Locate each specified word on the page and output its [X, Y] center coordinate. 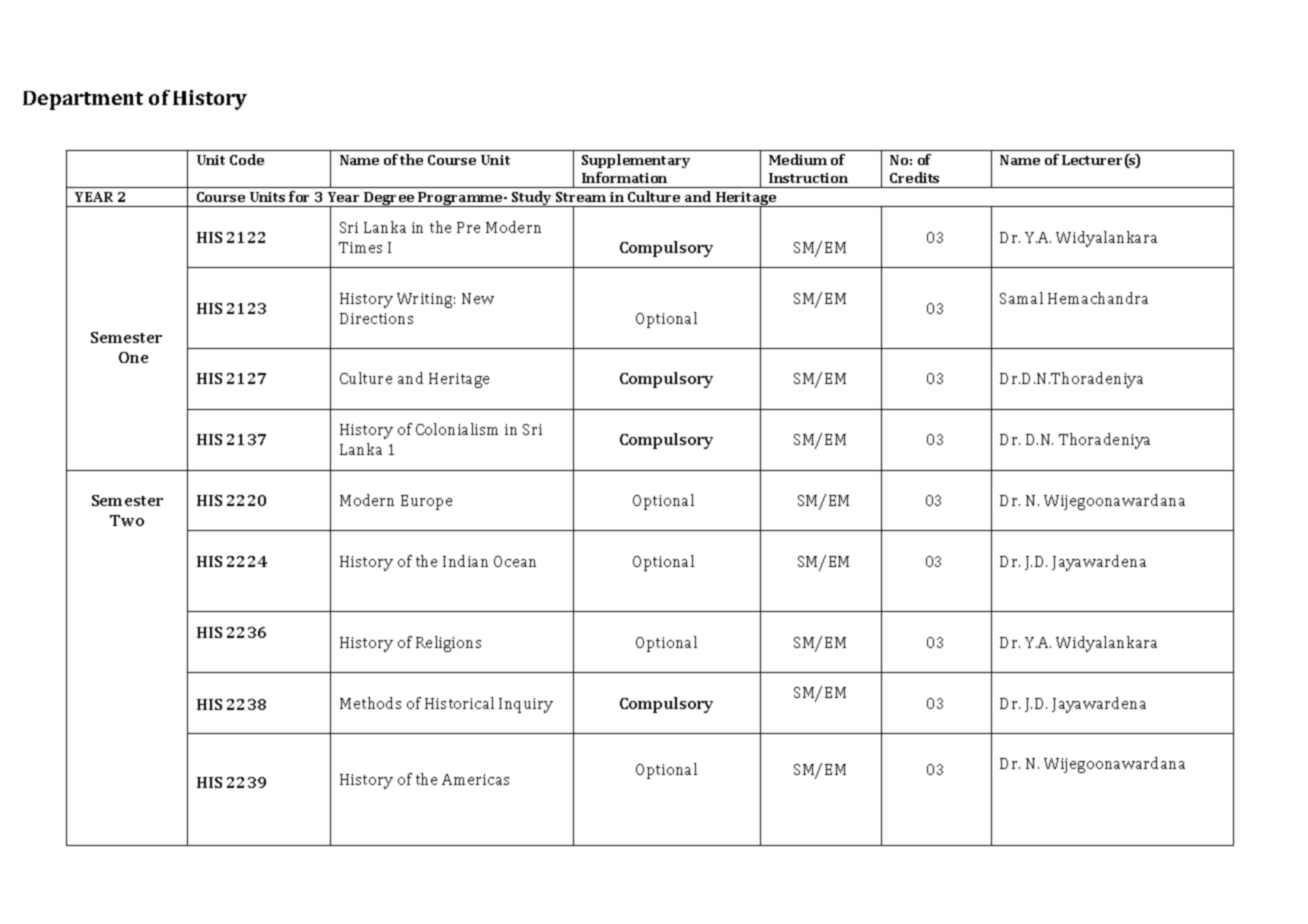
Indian [465, 561]
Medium [798, 159]
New [478, 298]
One [133, 357]
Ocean [515, 561]
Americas [475, 779]
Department [83, 100]
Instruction [808, 178]
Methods [370, 703]
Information [624, 177]
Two [127, 520]
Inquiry [526, 705]
